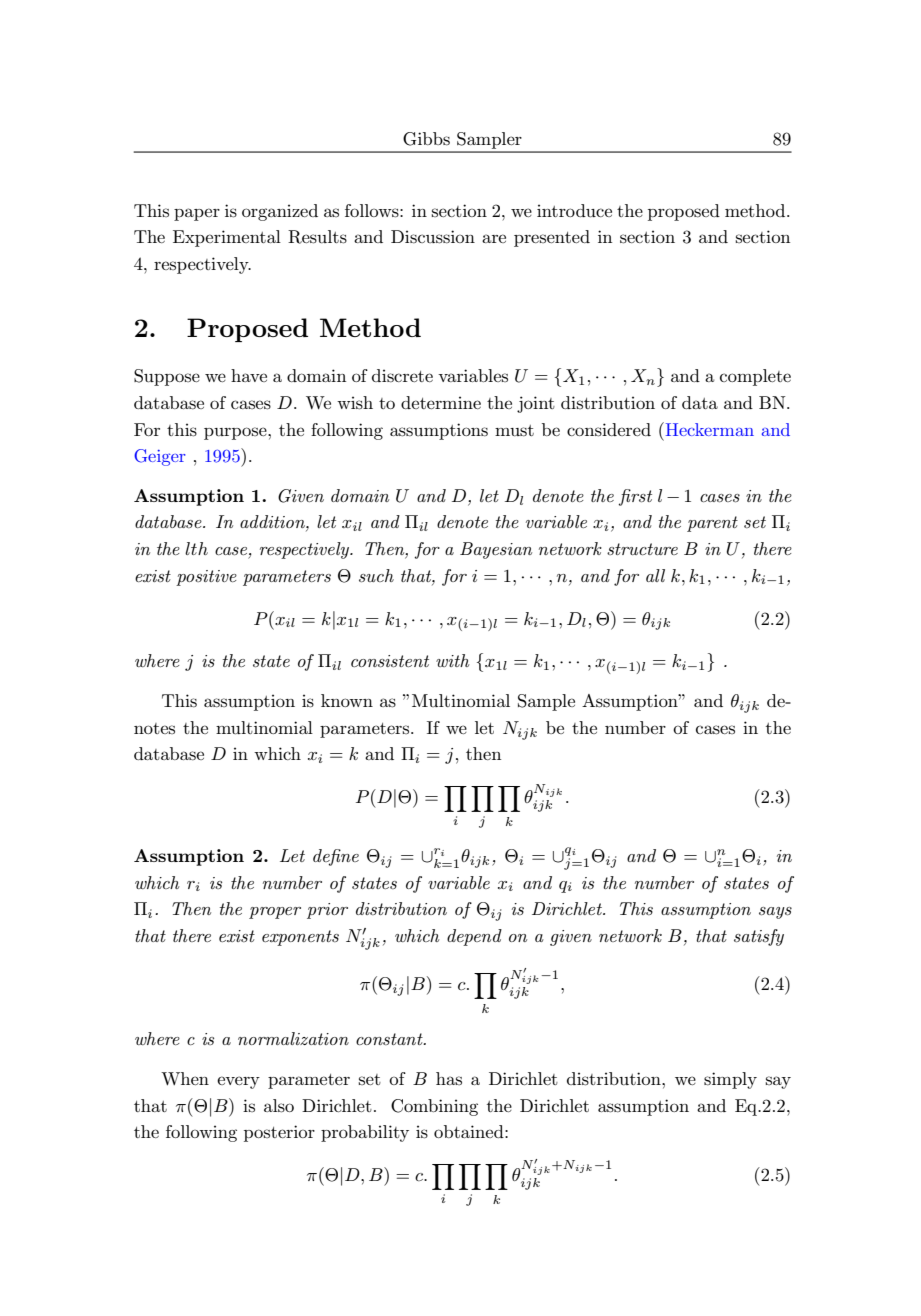 This page has height=1316, width=921. Describe the element at coordinates (730, 1080) in the page. I see `simply` at that location.
